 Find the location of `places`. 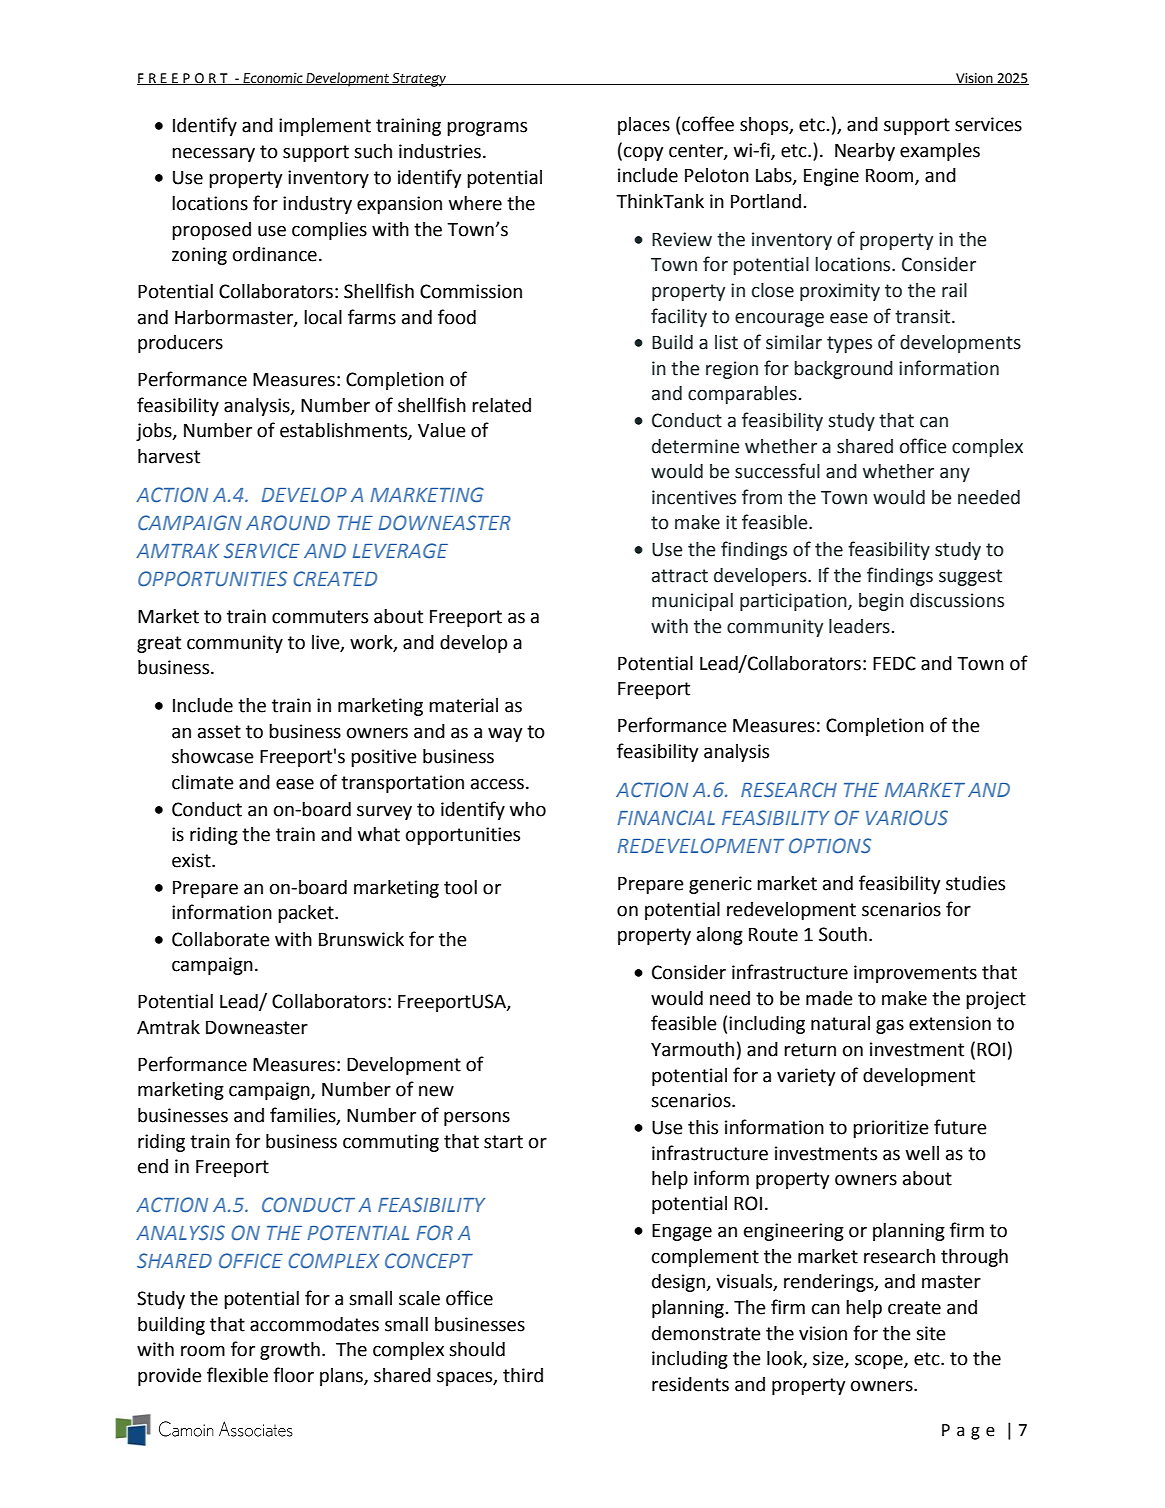

places is located at coordinates (644, 126).
